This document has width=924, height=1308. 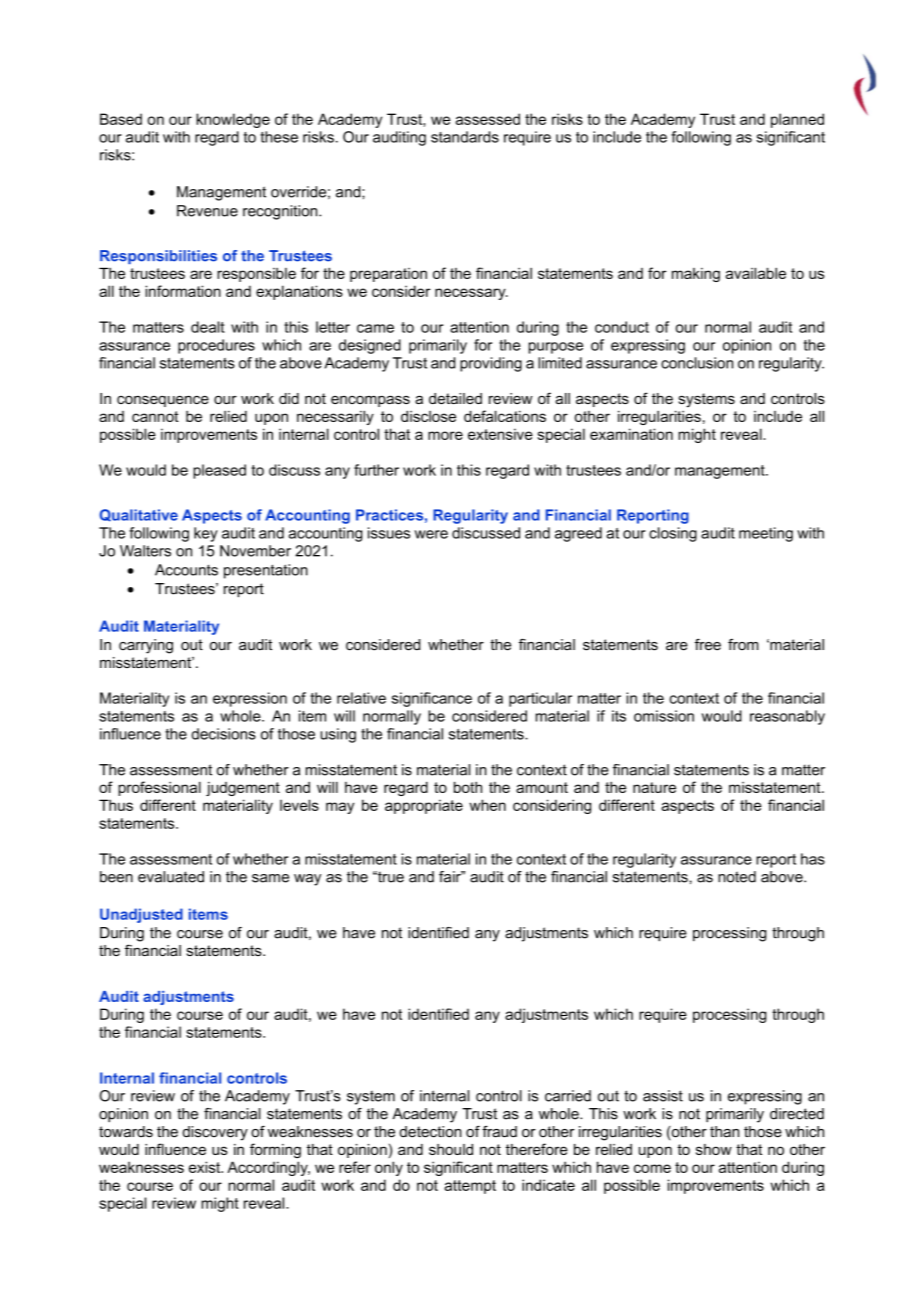 What do you see at coordinates (714, 1149) in the document?
I see `show` at bounding box center [714, 1149].
